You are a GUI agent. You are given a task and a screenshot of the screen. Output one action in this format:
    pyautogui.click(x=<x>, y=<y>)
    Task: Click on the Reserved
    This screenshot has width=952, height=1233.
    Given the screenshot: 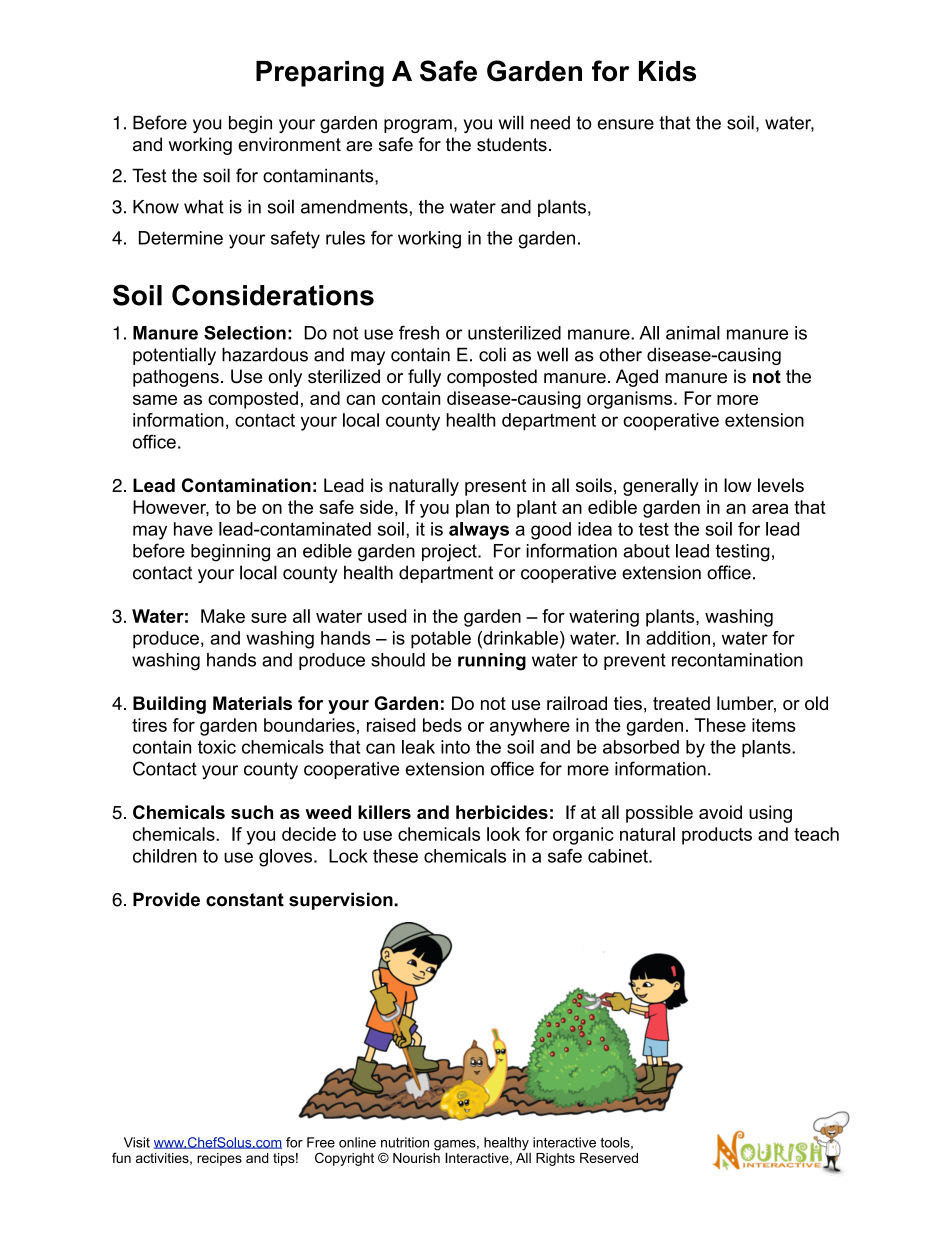 What is the action you would take?
    pyautogui.click(x=609, y=1158)
